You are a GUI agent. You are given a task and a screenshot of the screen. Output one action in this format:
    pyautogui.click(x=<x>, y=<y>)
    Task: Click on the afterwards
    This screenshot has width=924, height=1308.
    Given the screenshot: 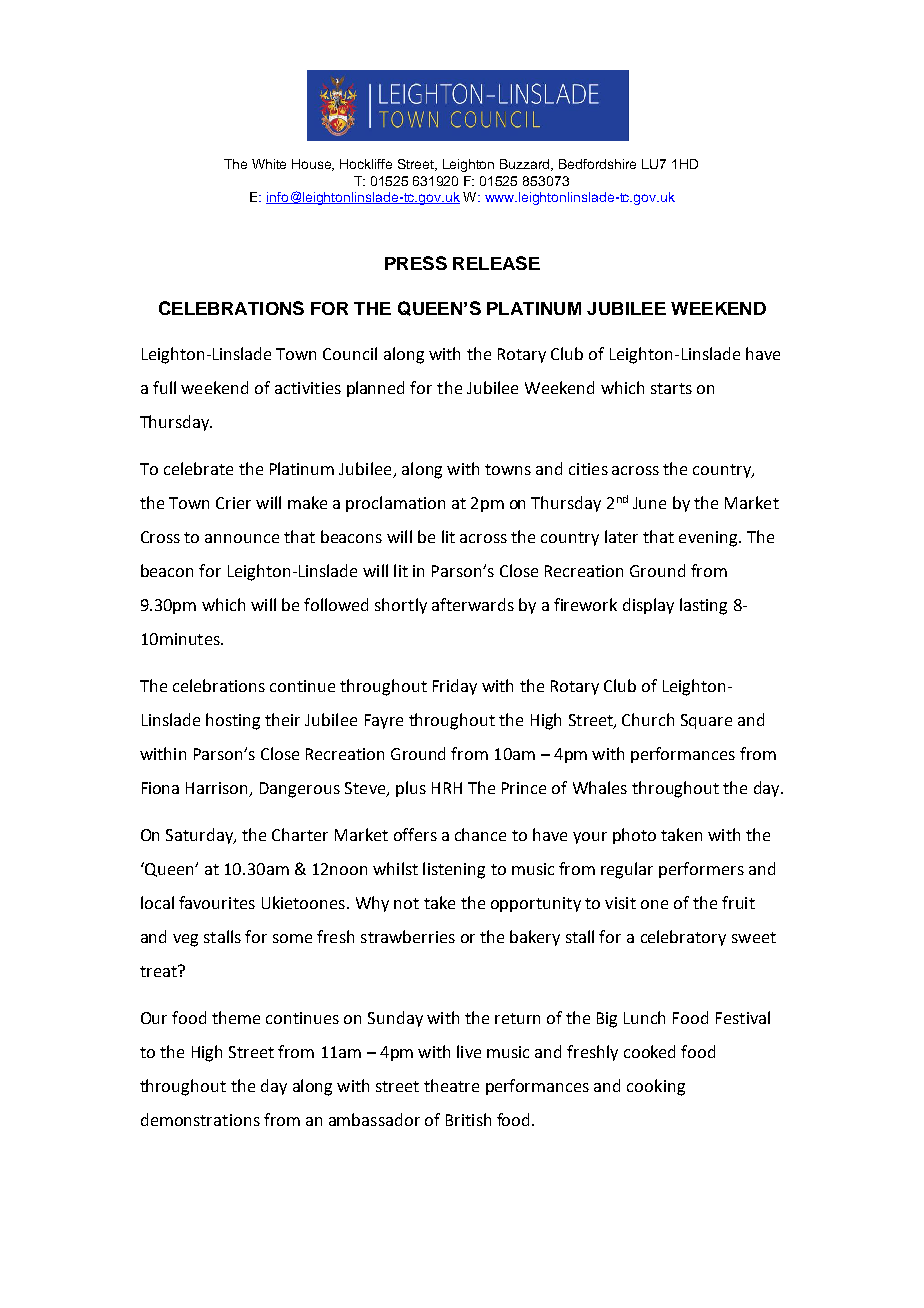 What is the action you would take?
    pyautogui.click(x=473, y=604)
